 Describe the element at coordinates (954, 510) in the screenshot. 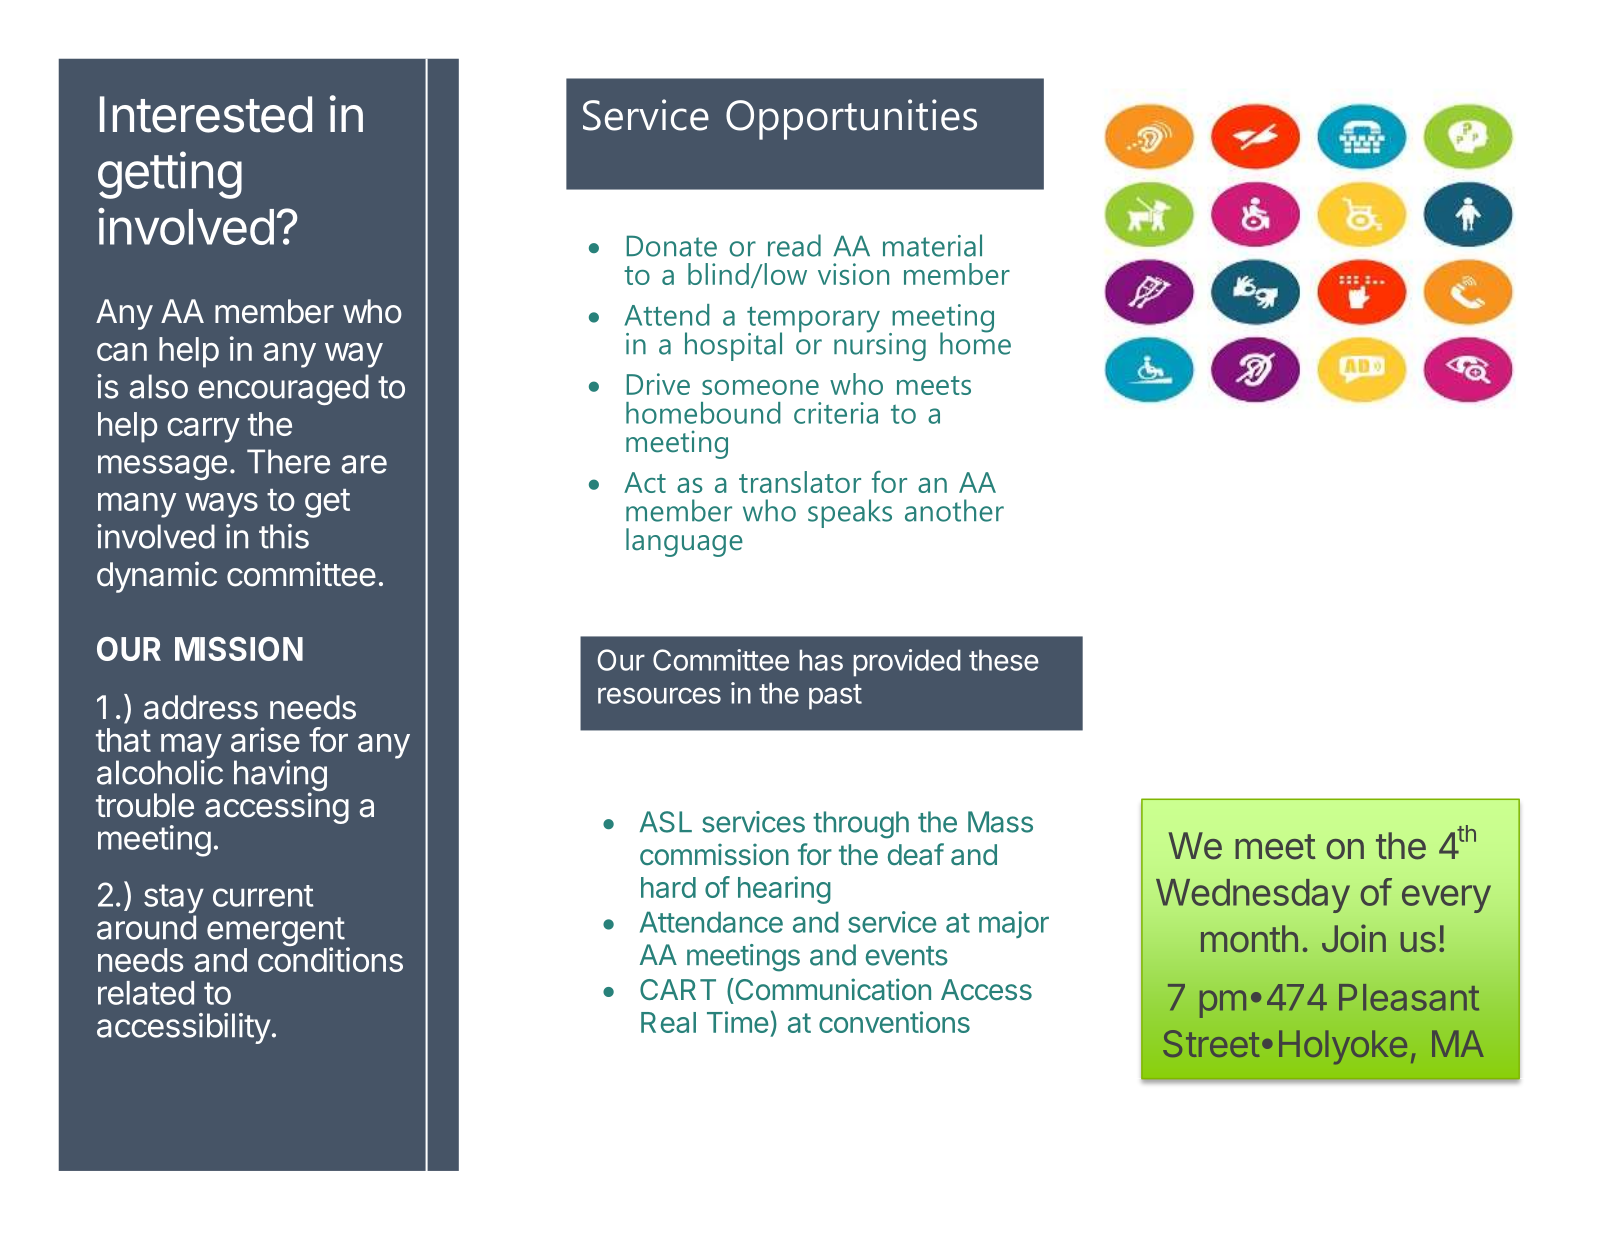

I see `another` at that location.
